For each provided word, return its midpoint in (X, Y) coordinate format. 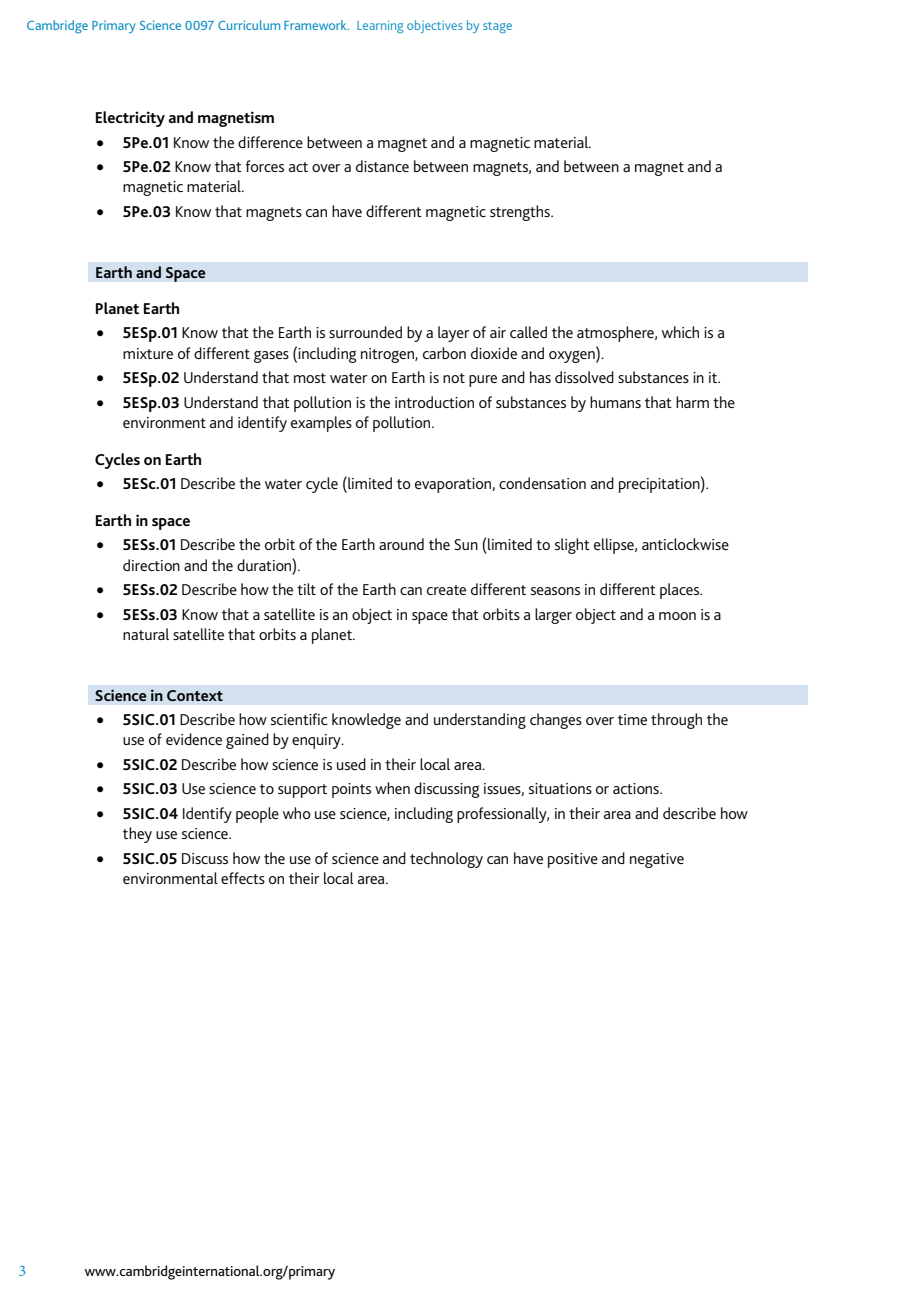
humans (615, 402)
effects (243, 878)
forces (265, 166)
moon (677, 616)
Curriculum (249, 25)
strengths (521, 213)
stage (497, 27)
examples (321, 424)
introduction (434, 402)
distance (382, 166)
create (446, 590)
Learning (380, 27)
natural (146, 634)
